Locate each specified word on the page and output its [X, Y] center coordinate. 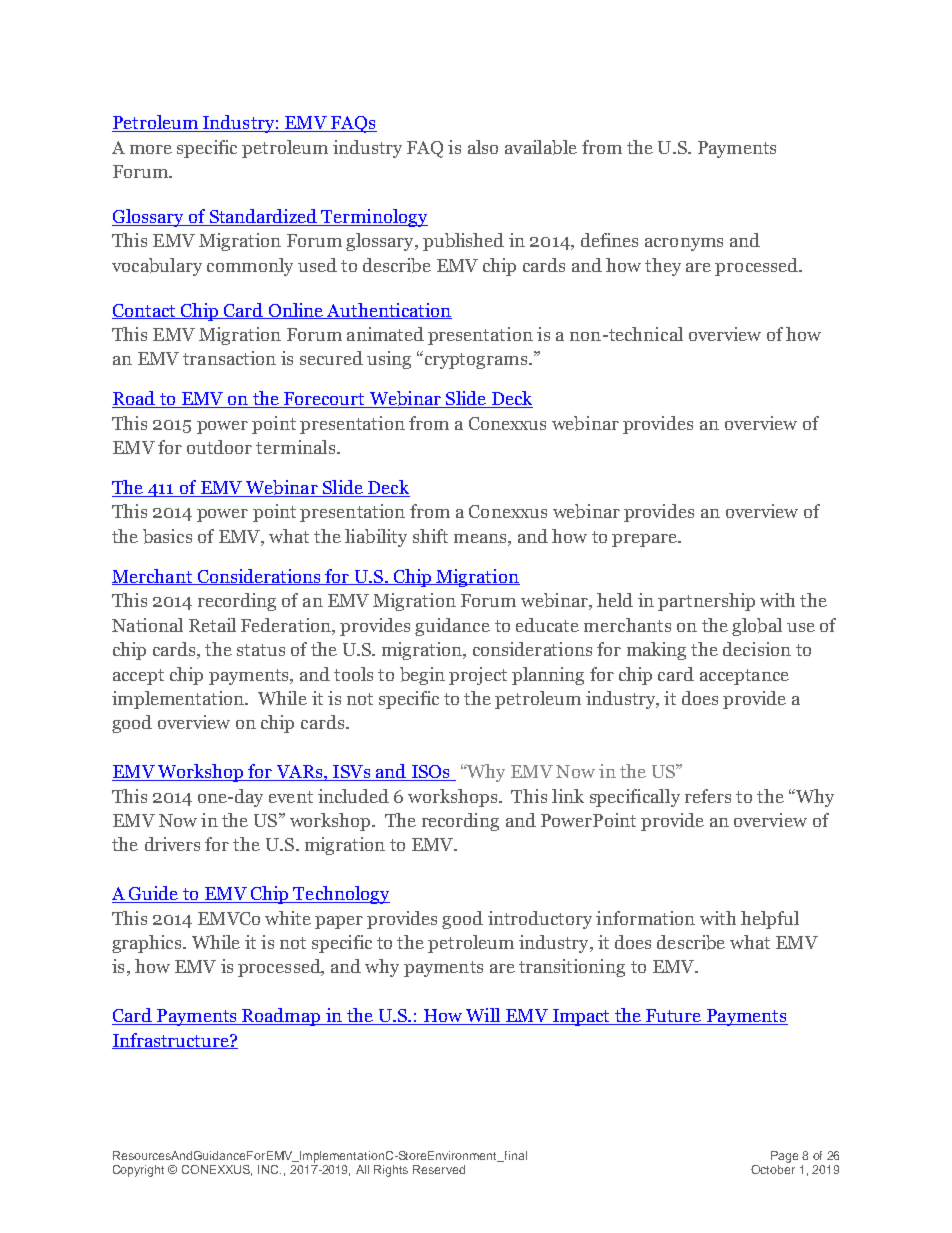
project [478, 676]
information [645, 918]
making [656, 651]
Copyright [138, 1171]
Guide [154, 894]
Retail [212, 625]
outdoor [219, 447]
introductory [540, 920]
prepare [645, 540]
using [389, 360]
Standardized [263, 217]
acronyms [684, 244]
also [483, 147]
